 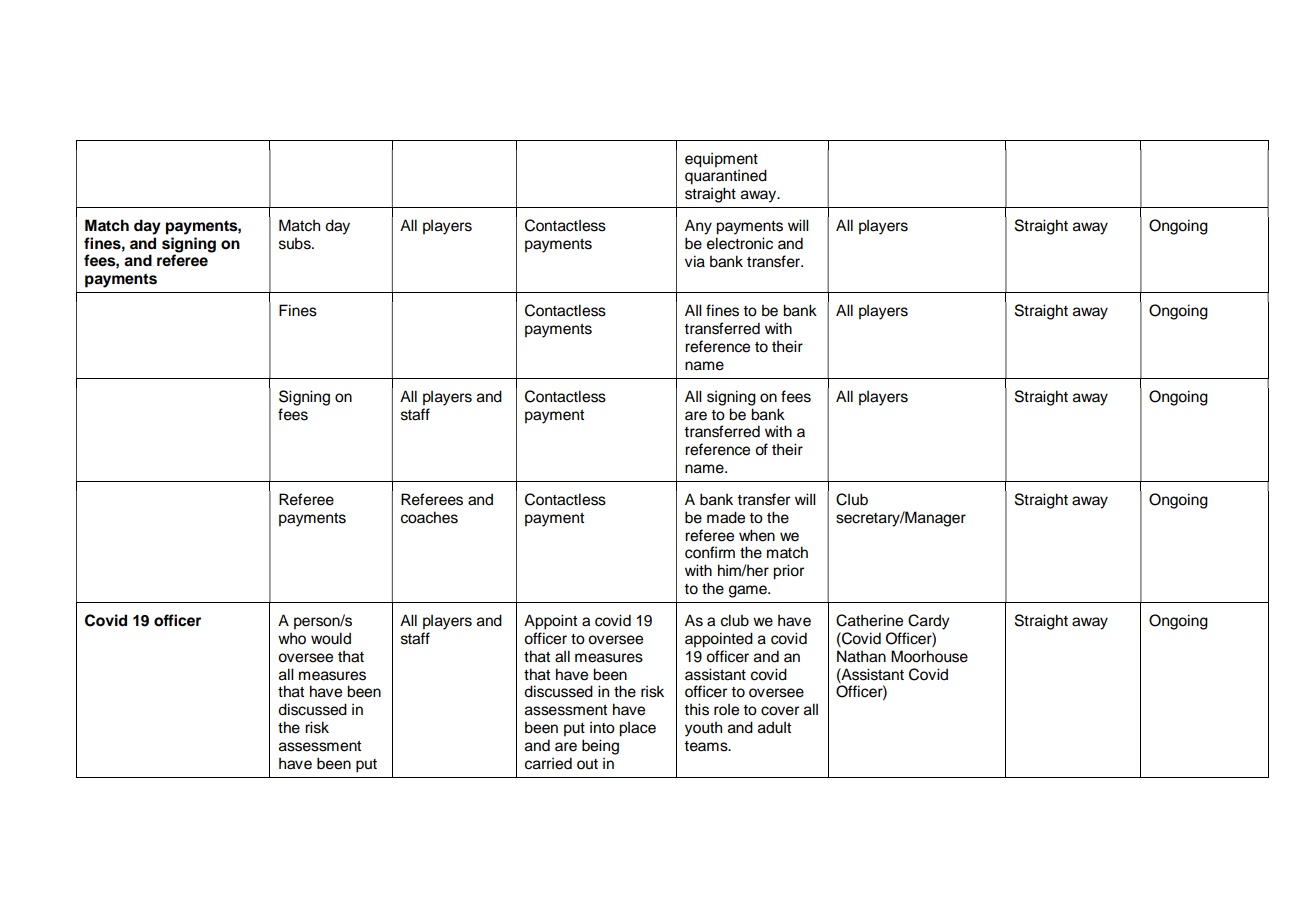 I want to click on quarantined, so click(x=726, y=177).
